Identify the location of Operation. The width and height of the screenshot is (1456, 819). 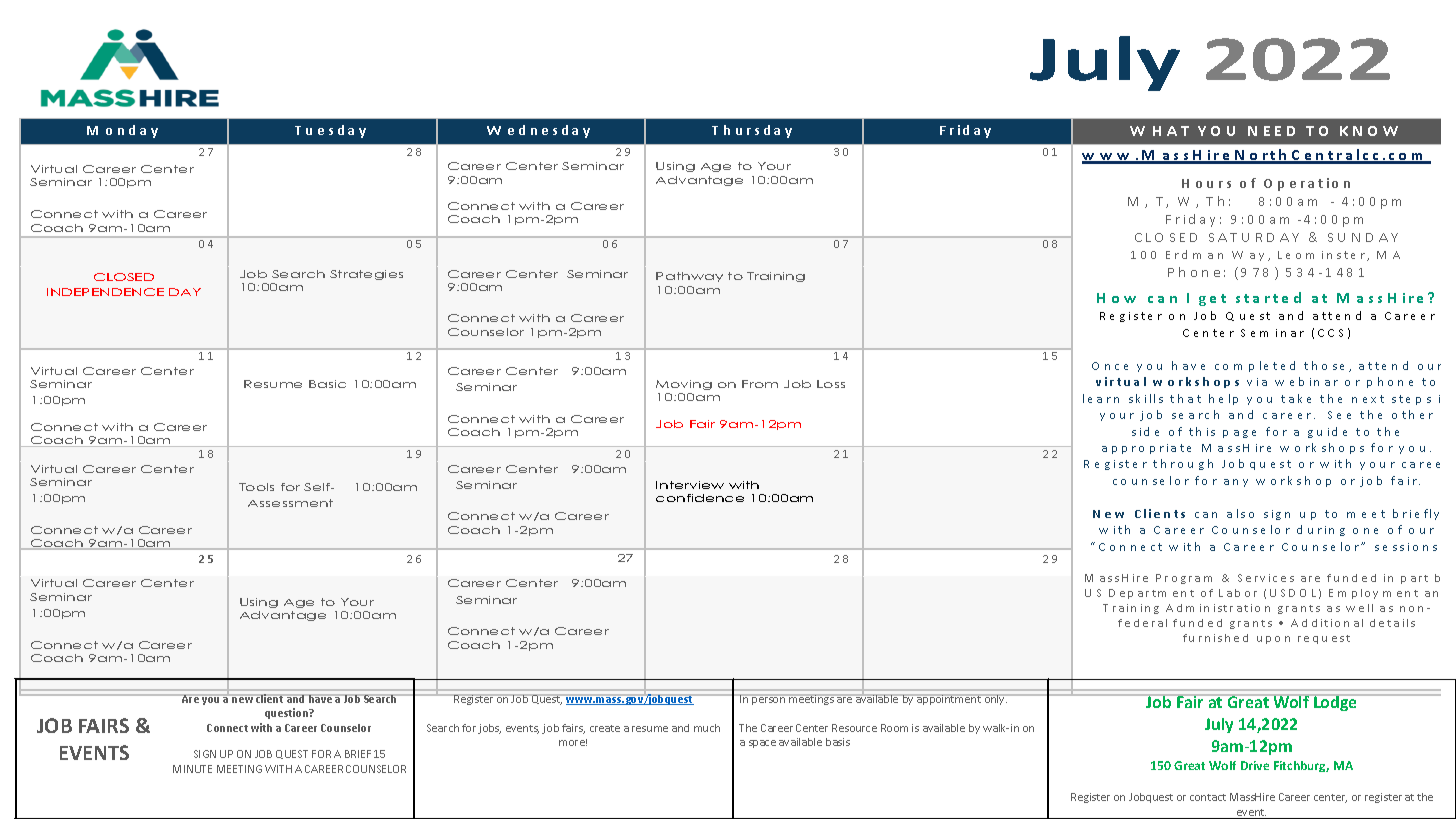
(1307, 184).
